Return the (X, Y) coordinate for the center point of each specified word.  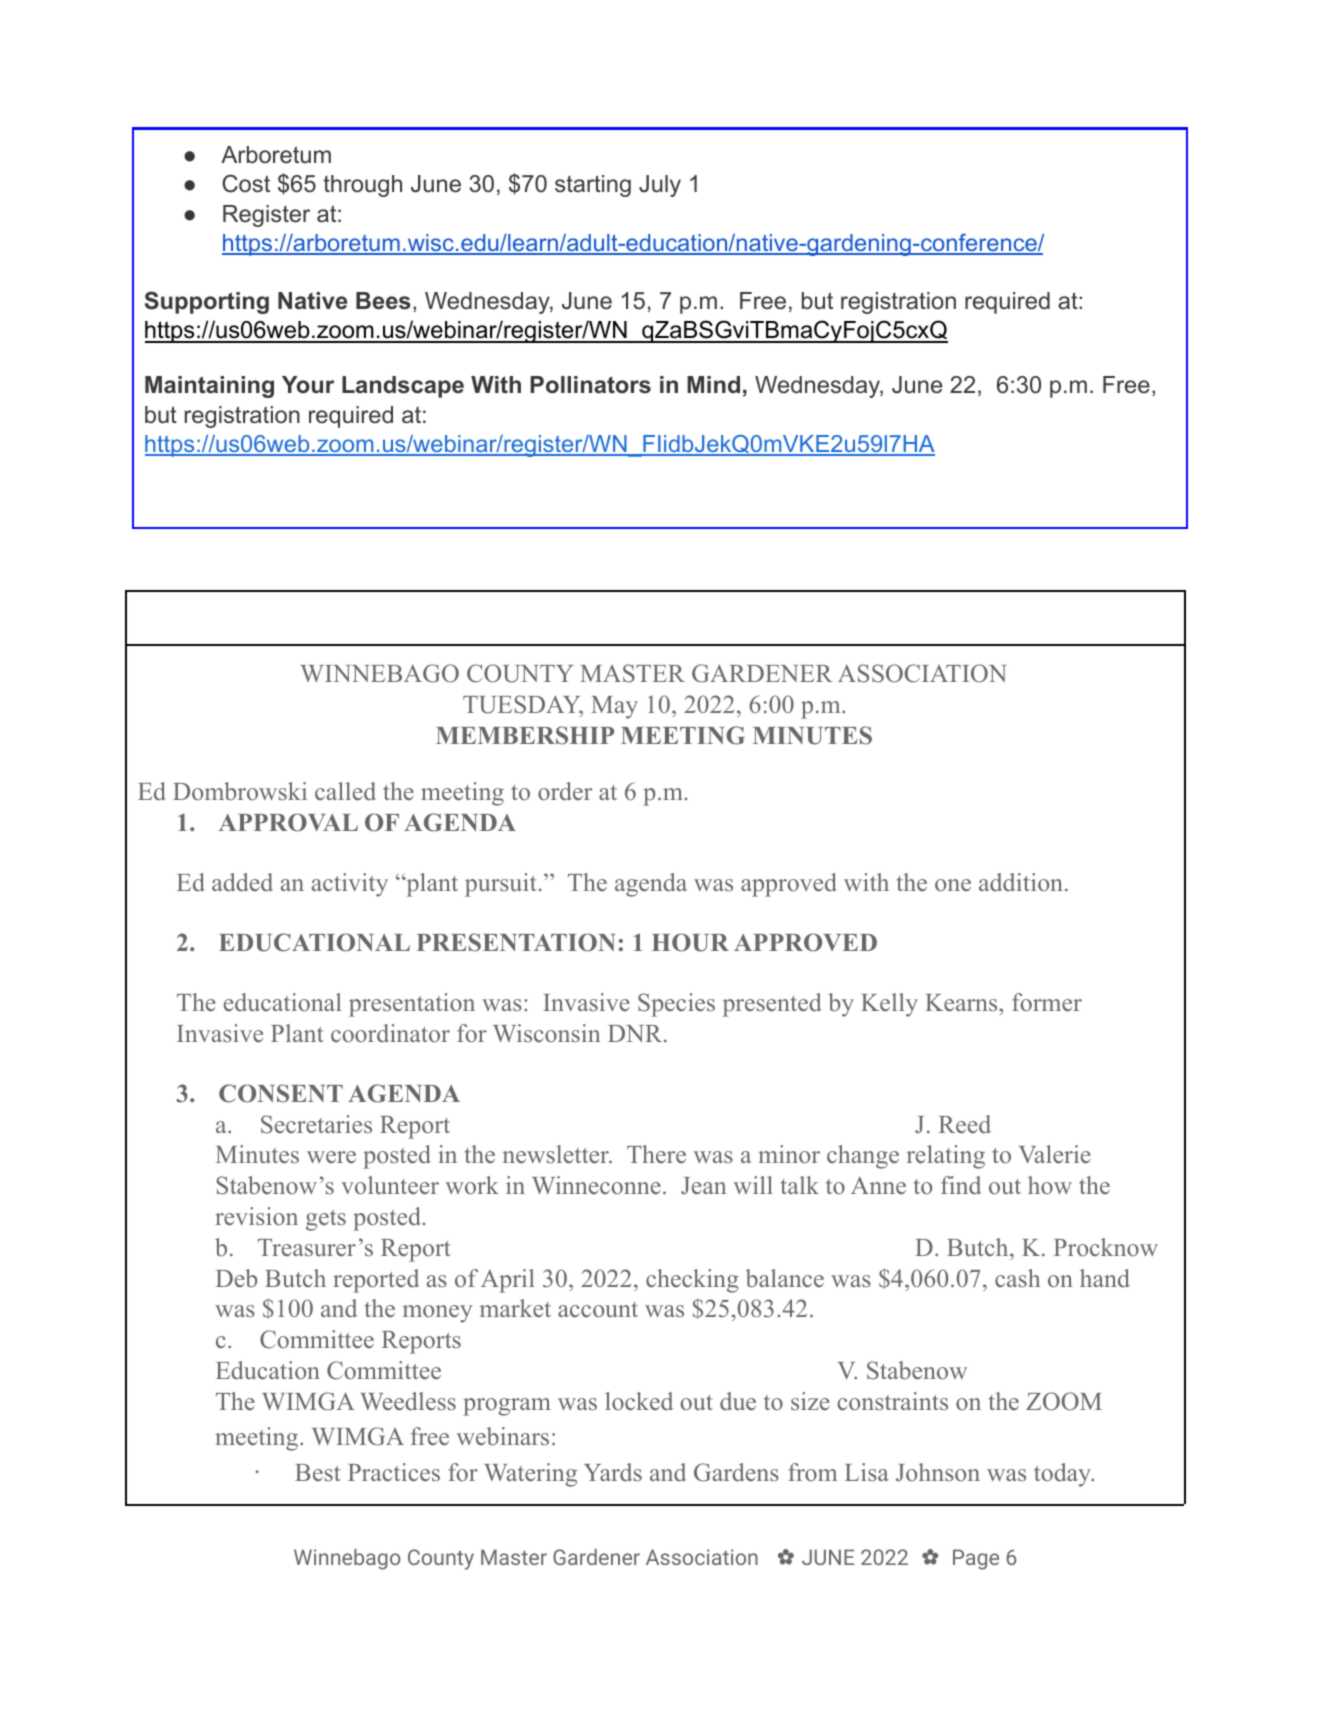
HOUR (690, 942)
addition (1021, 882)
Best (318, 1473)
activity (350, 885)
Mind (713, 384)
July (660, 186)
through (362, 186)
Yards (613, 1472)
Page (976, 1559)
